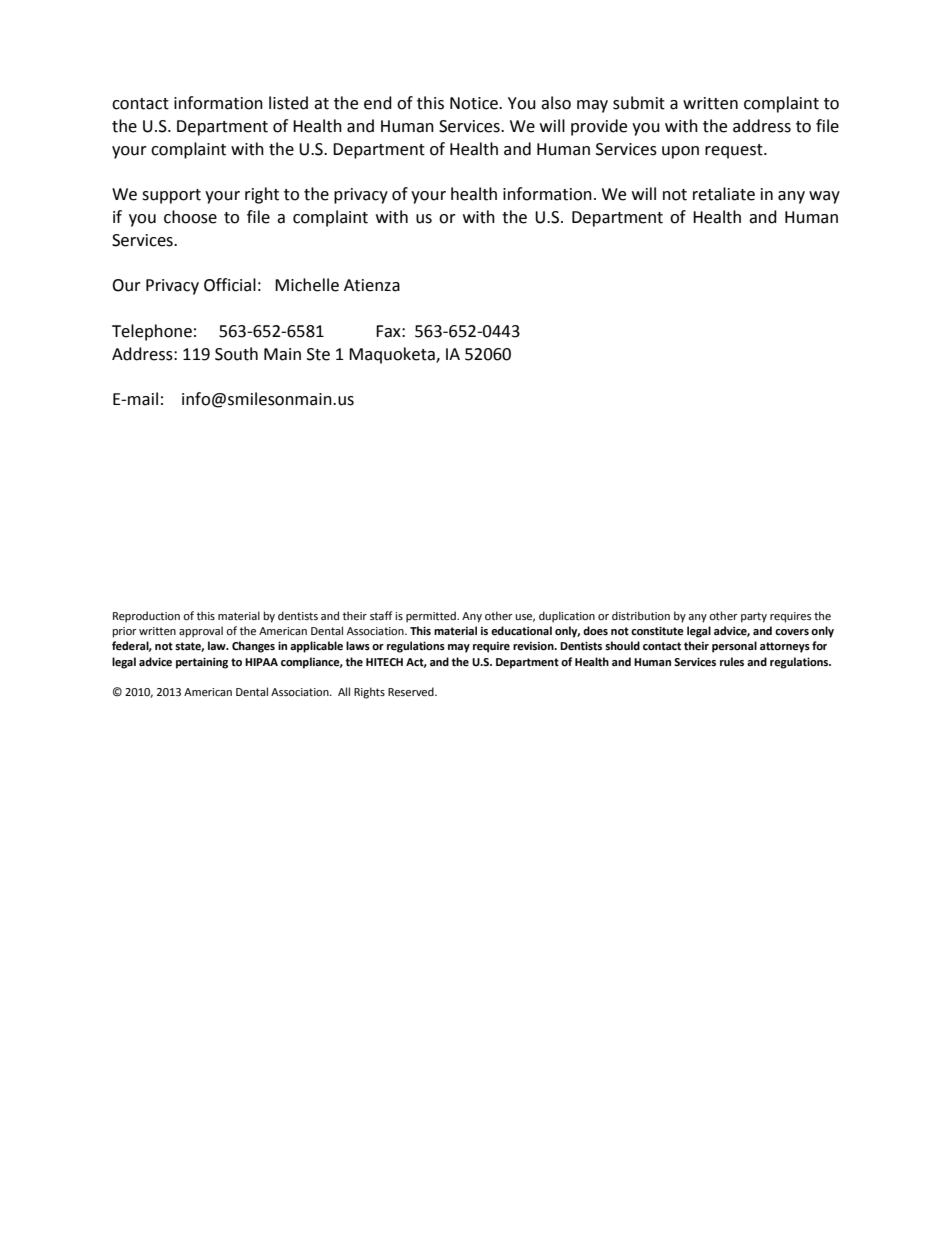 The width and height of the page is (952, 1233). Describe the element at coordinates (735, 151) in the page. I see `request` at that location.
